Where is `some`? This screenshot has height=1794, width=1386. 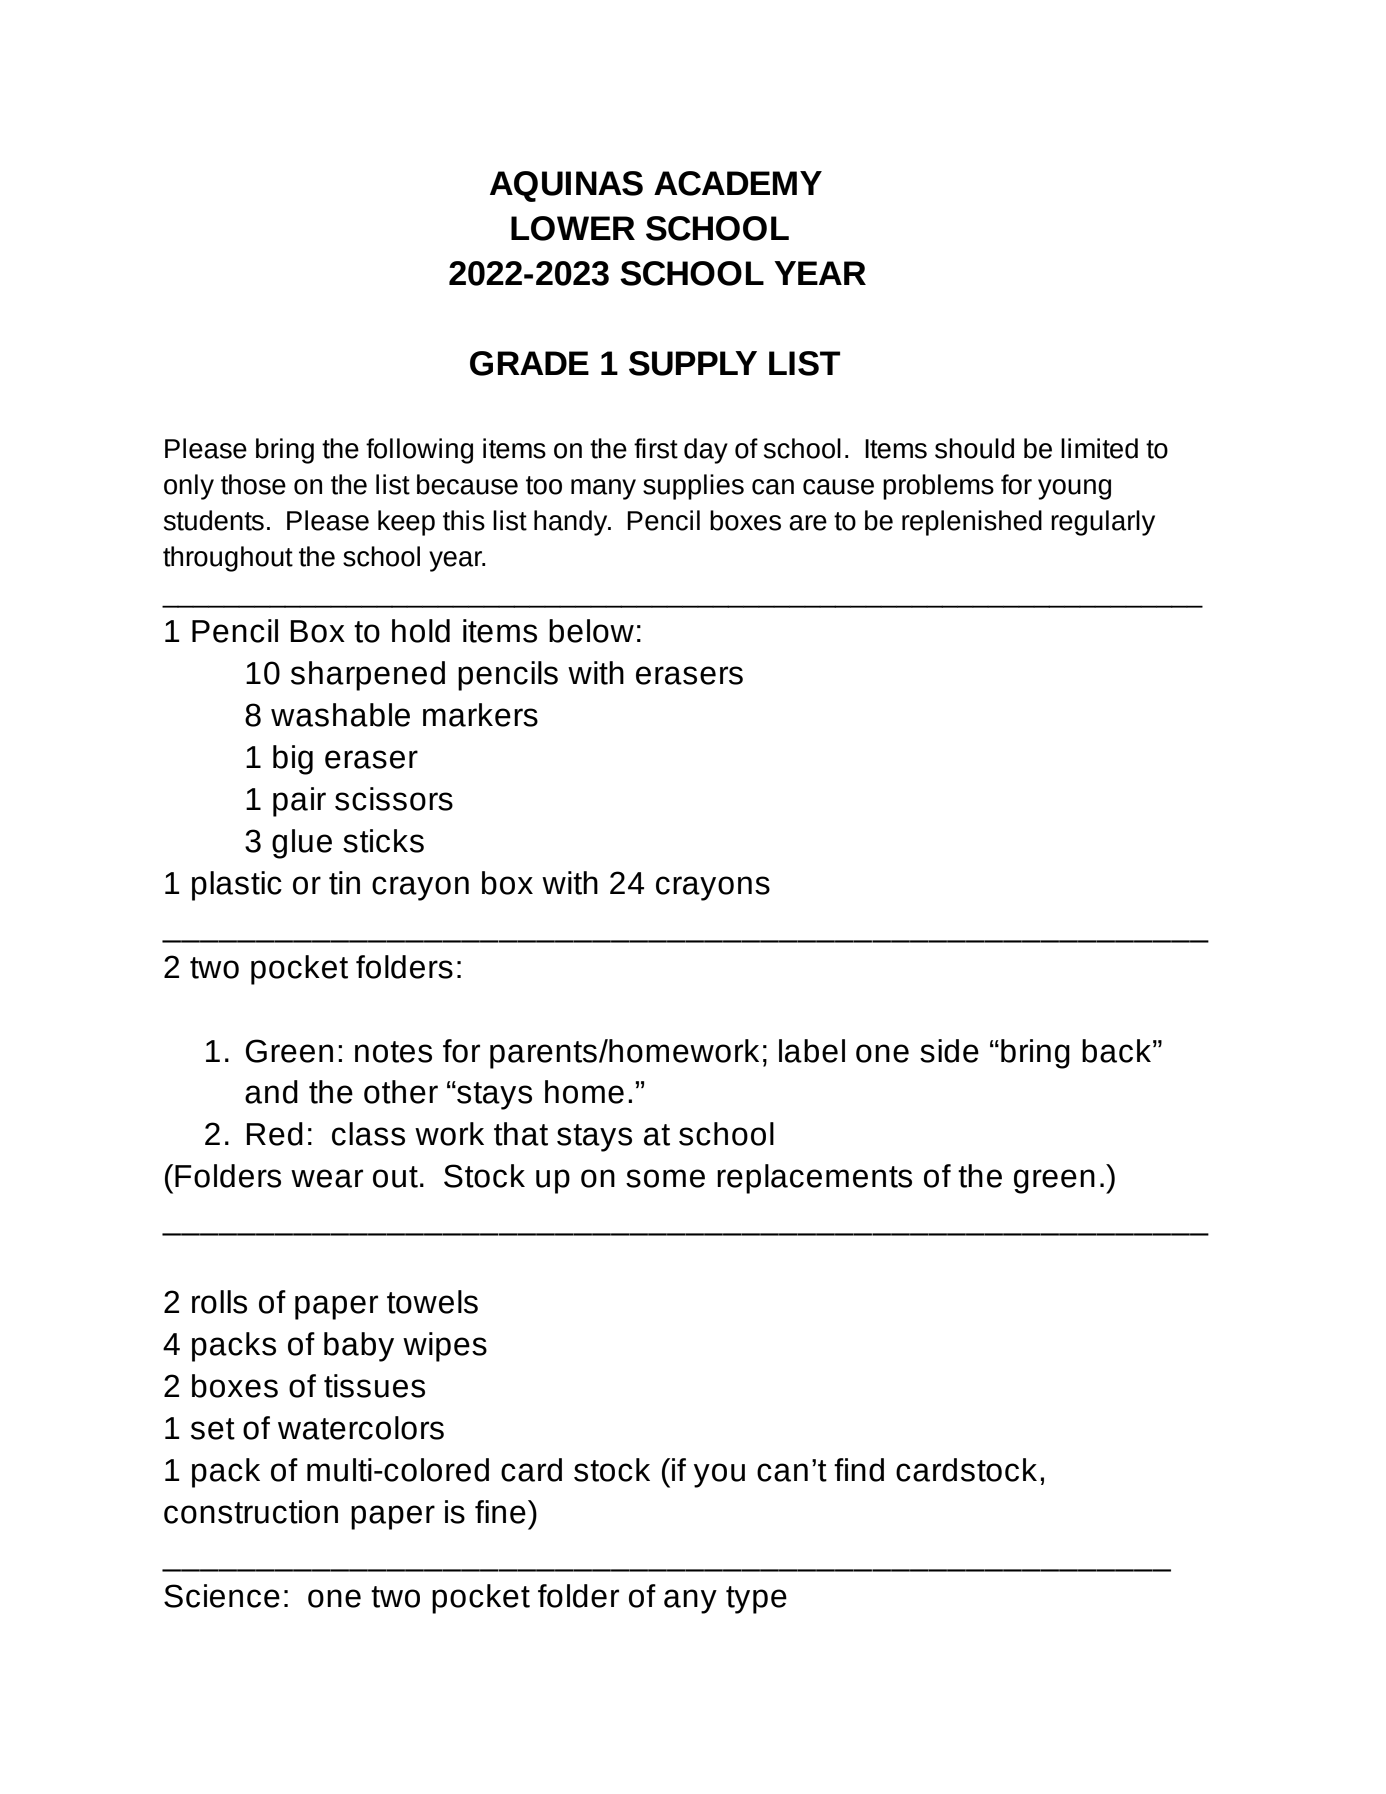 some is located at coordinates (665, 1178).
